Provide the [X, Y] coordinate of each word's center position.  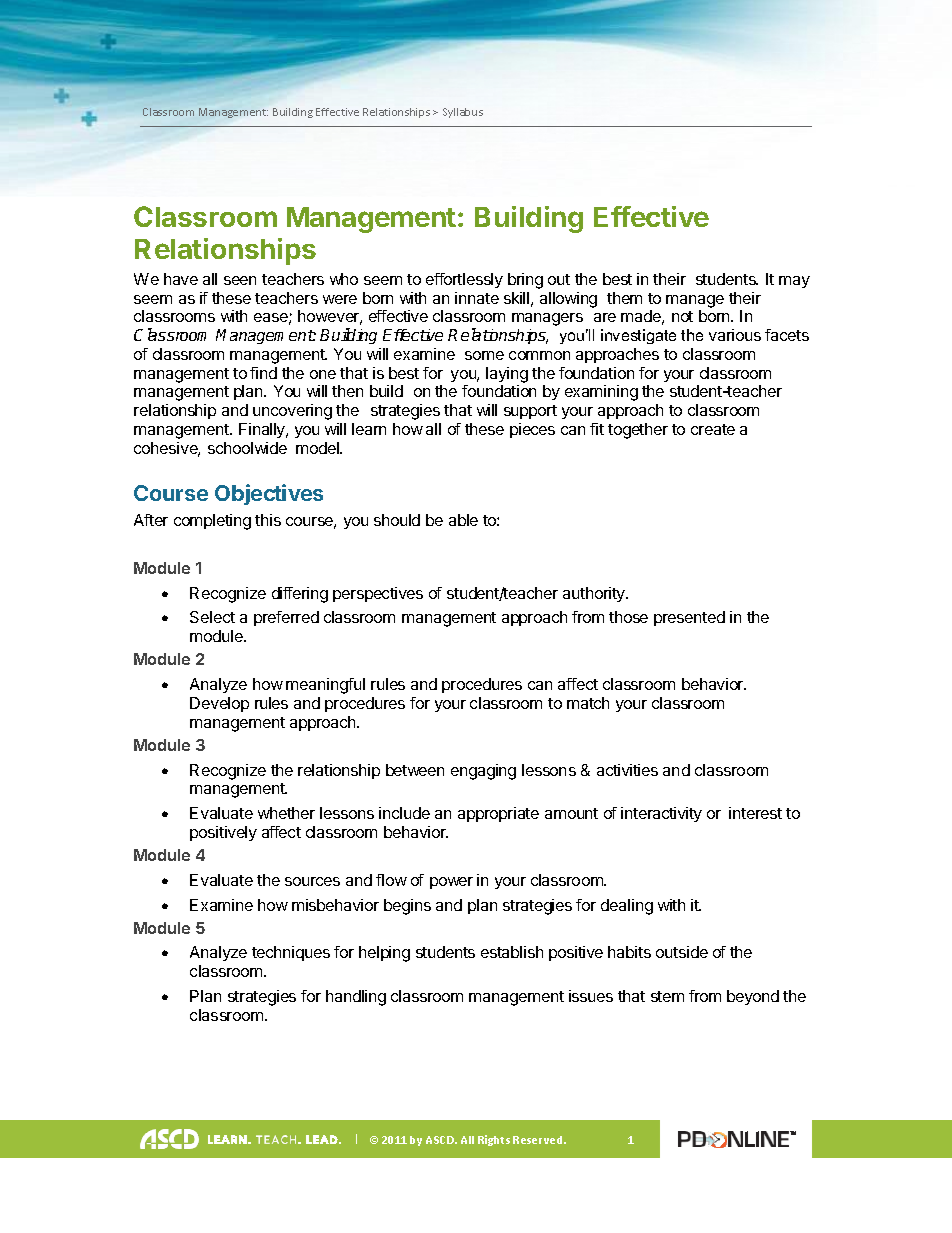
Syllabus [463, 113]
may [794, 282]
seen [240, 280]
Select [212, 617]
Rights [494, 1140]
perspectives [378, 594]
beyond [753, 997]
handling [356, 998]
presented [689, 618]
